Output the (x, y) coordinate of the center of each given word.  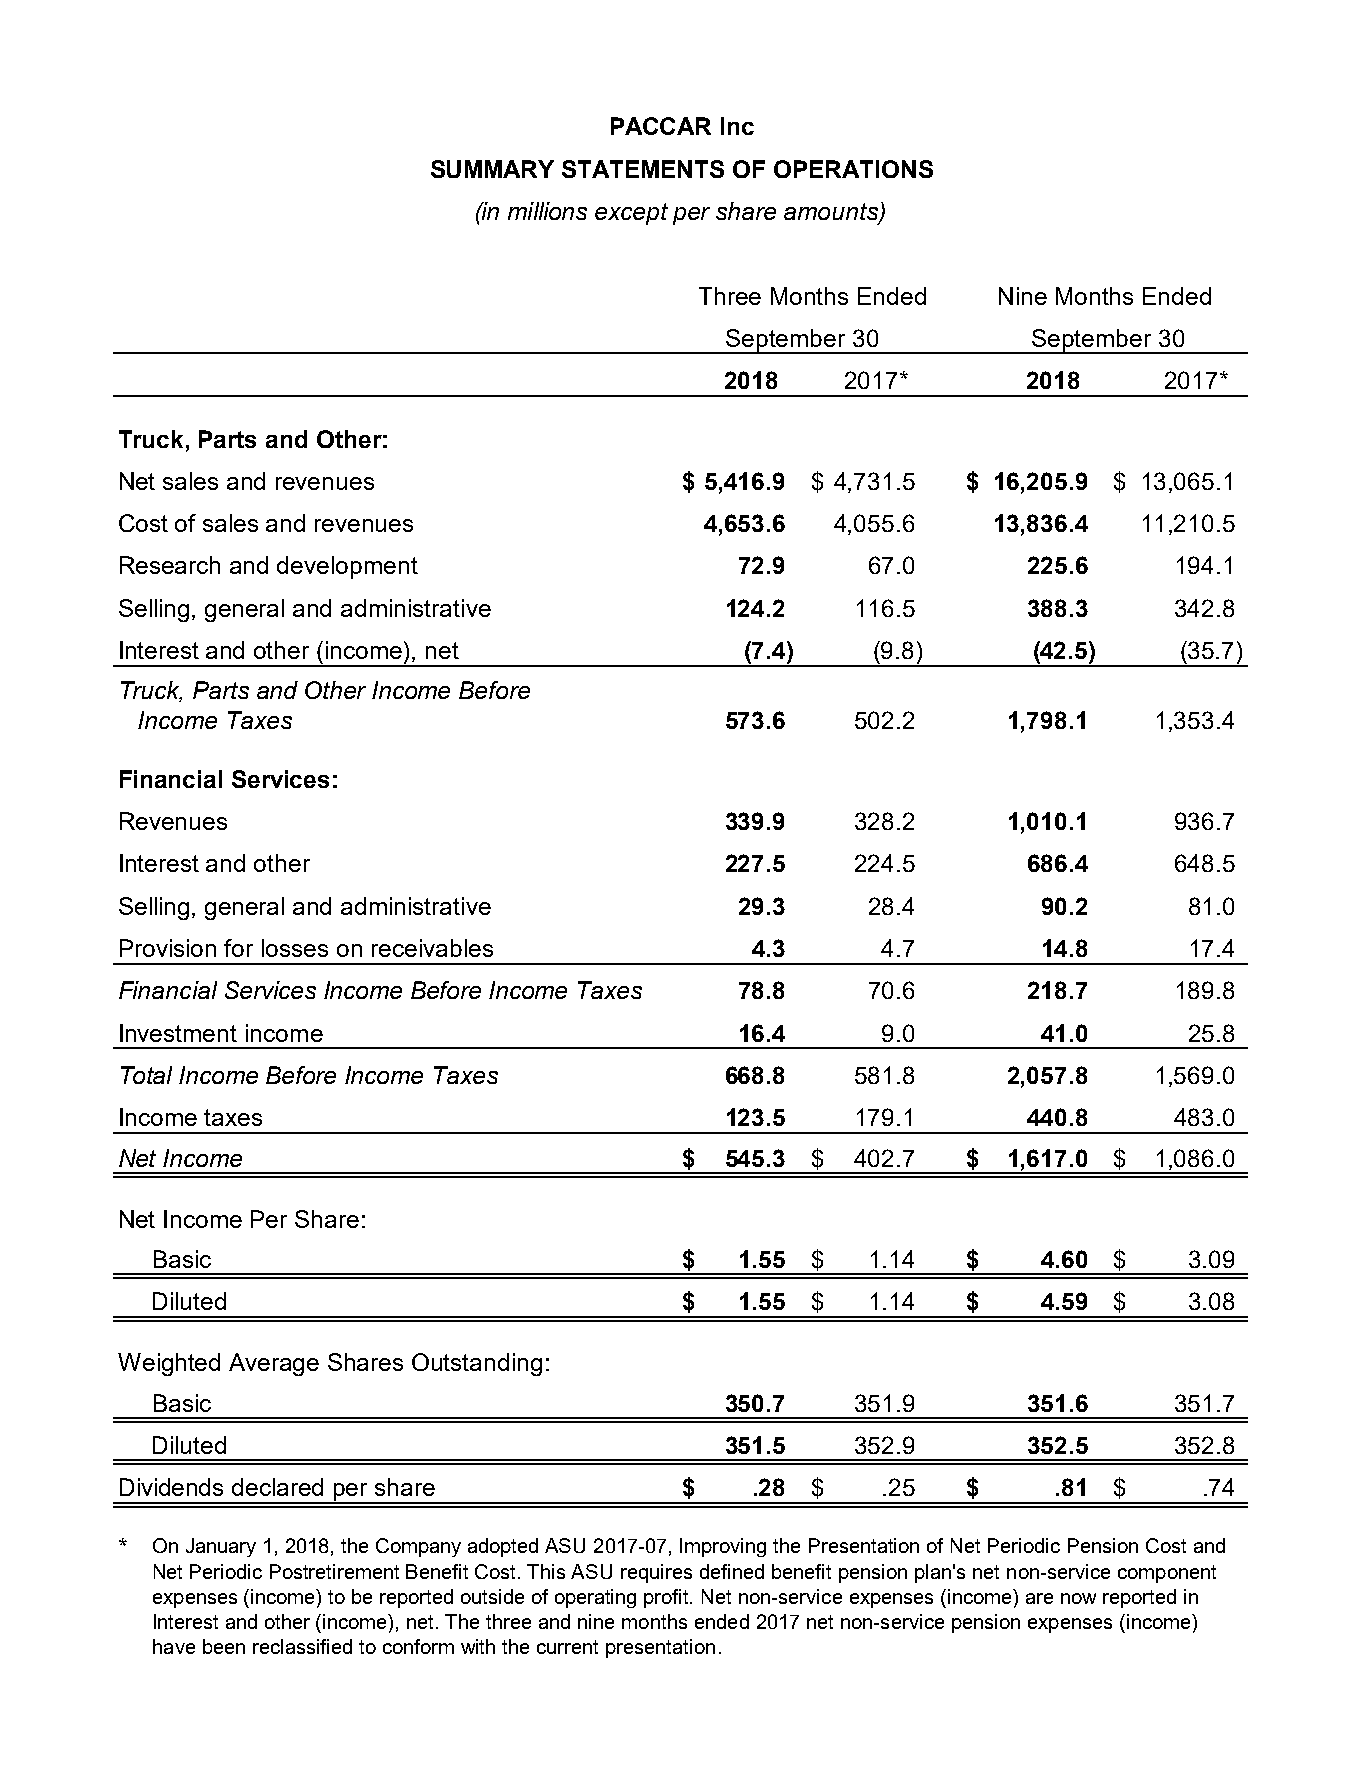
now (1078, 1598)
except (631, 214)
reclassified (302, 1646)
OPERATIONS (853, 169)
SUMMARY (492, 169)
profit (668, 1598)
